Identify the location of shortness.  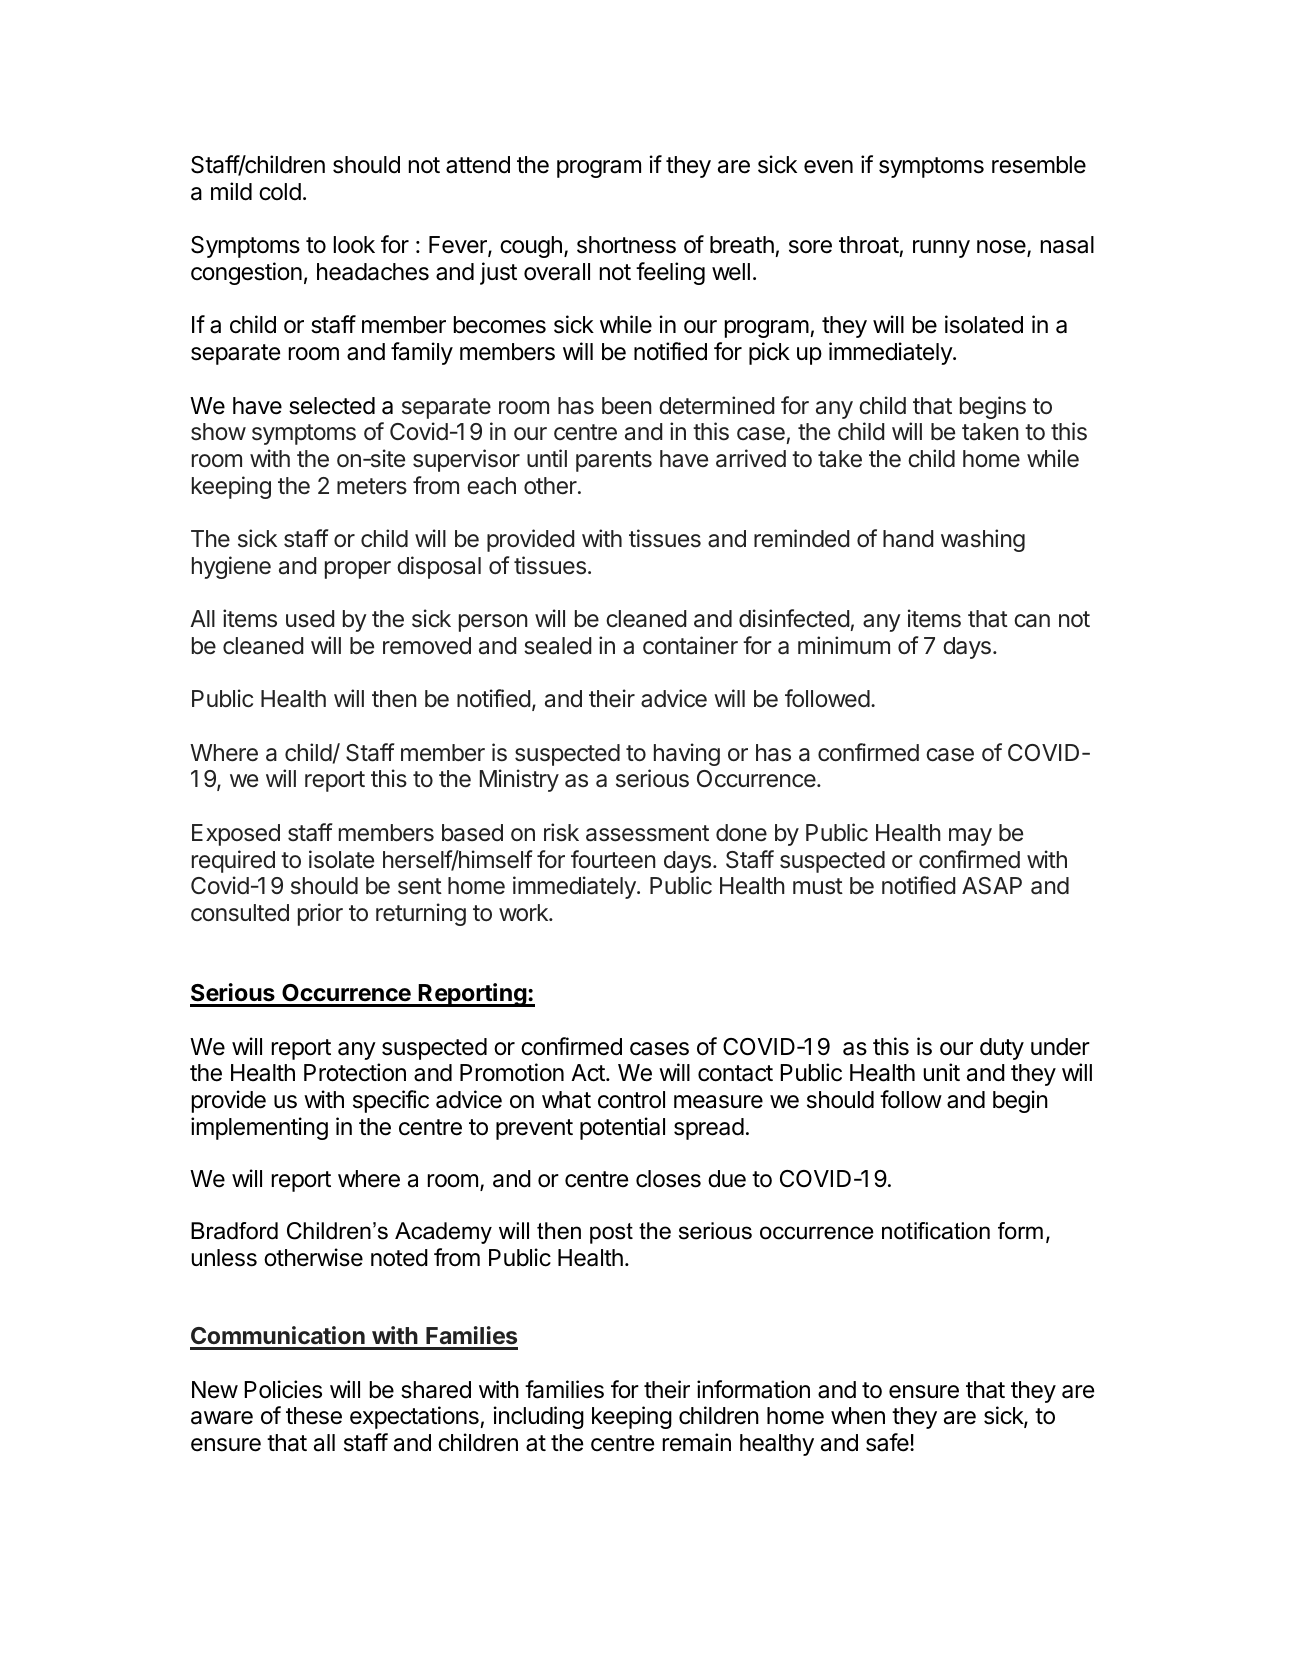
(626, 245).
